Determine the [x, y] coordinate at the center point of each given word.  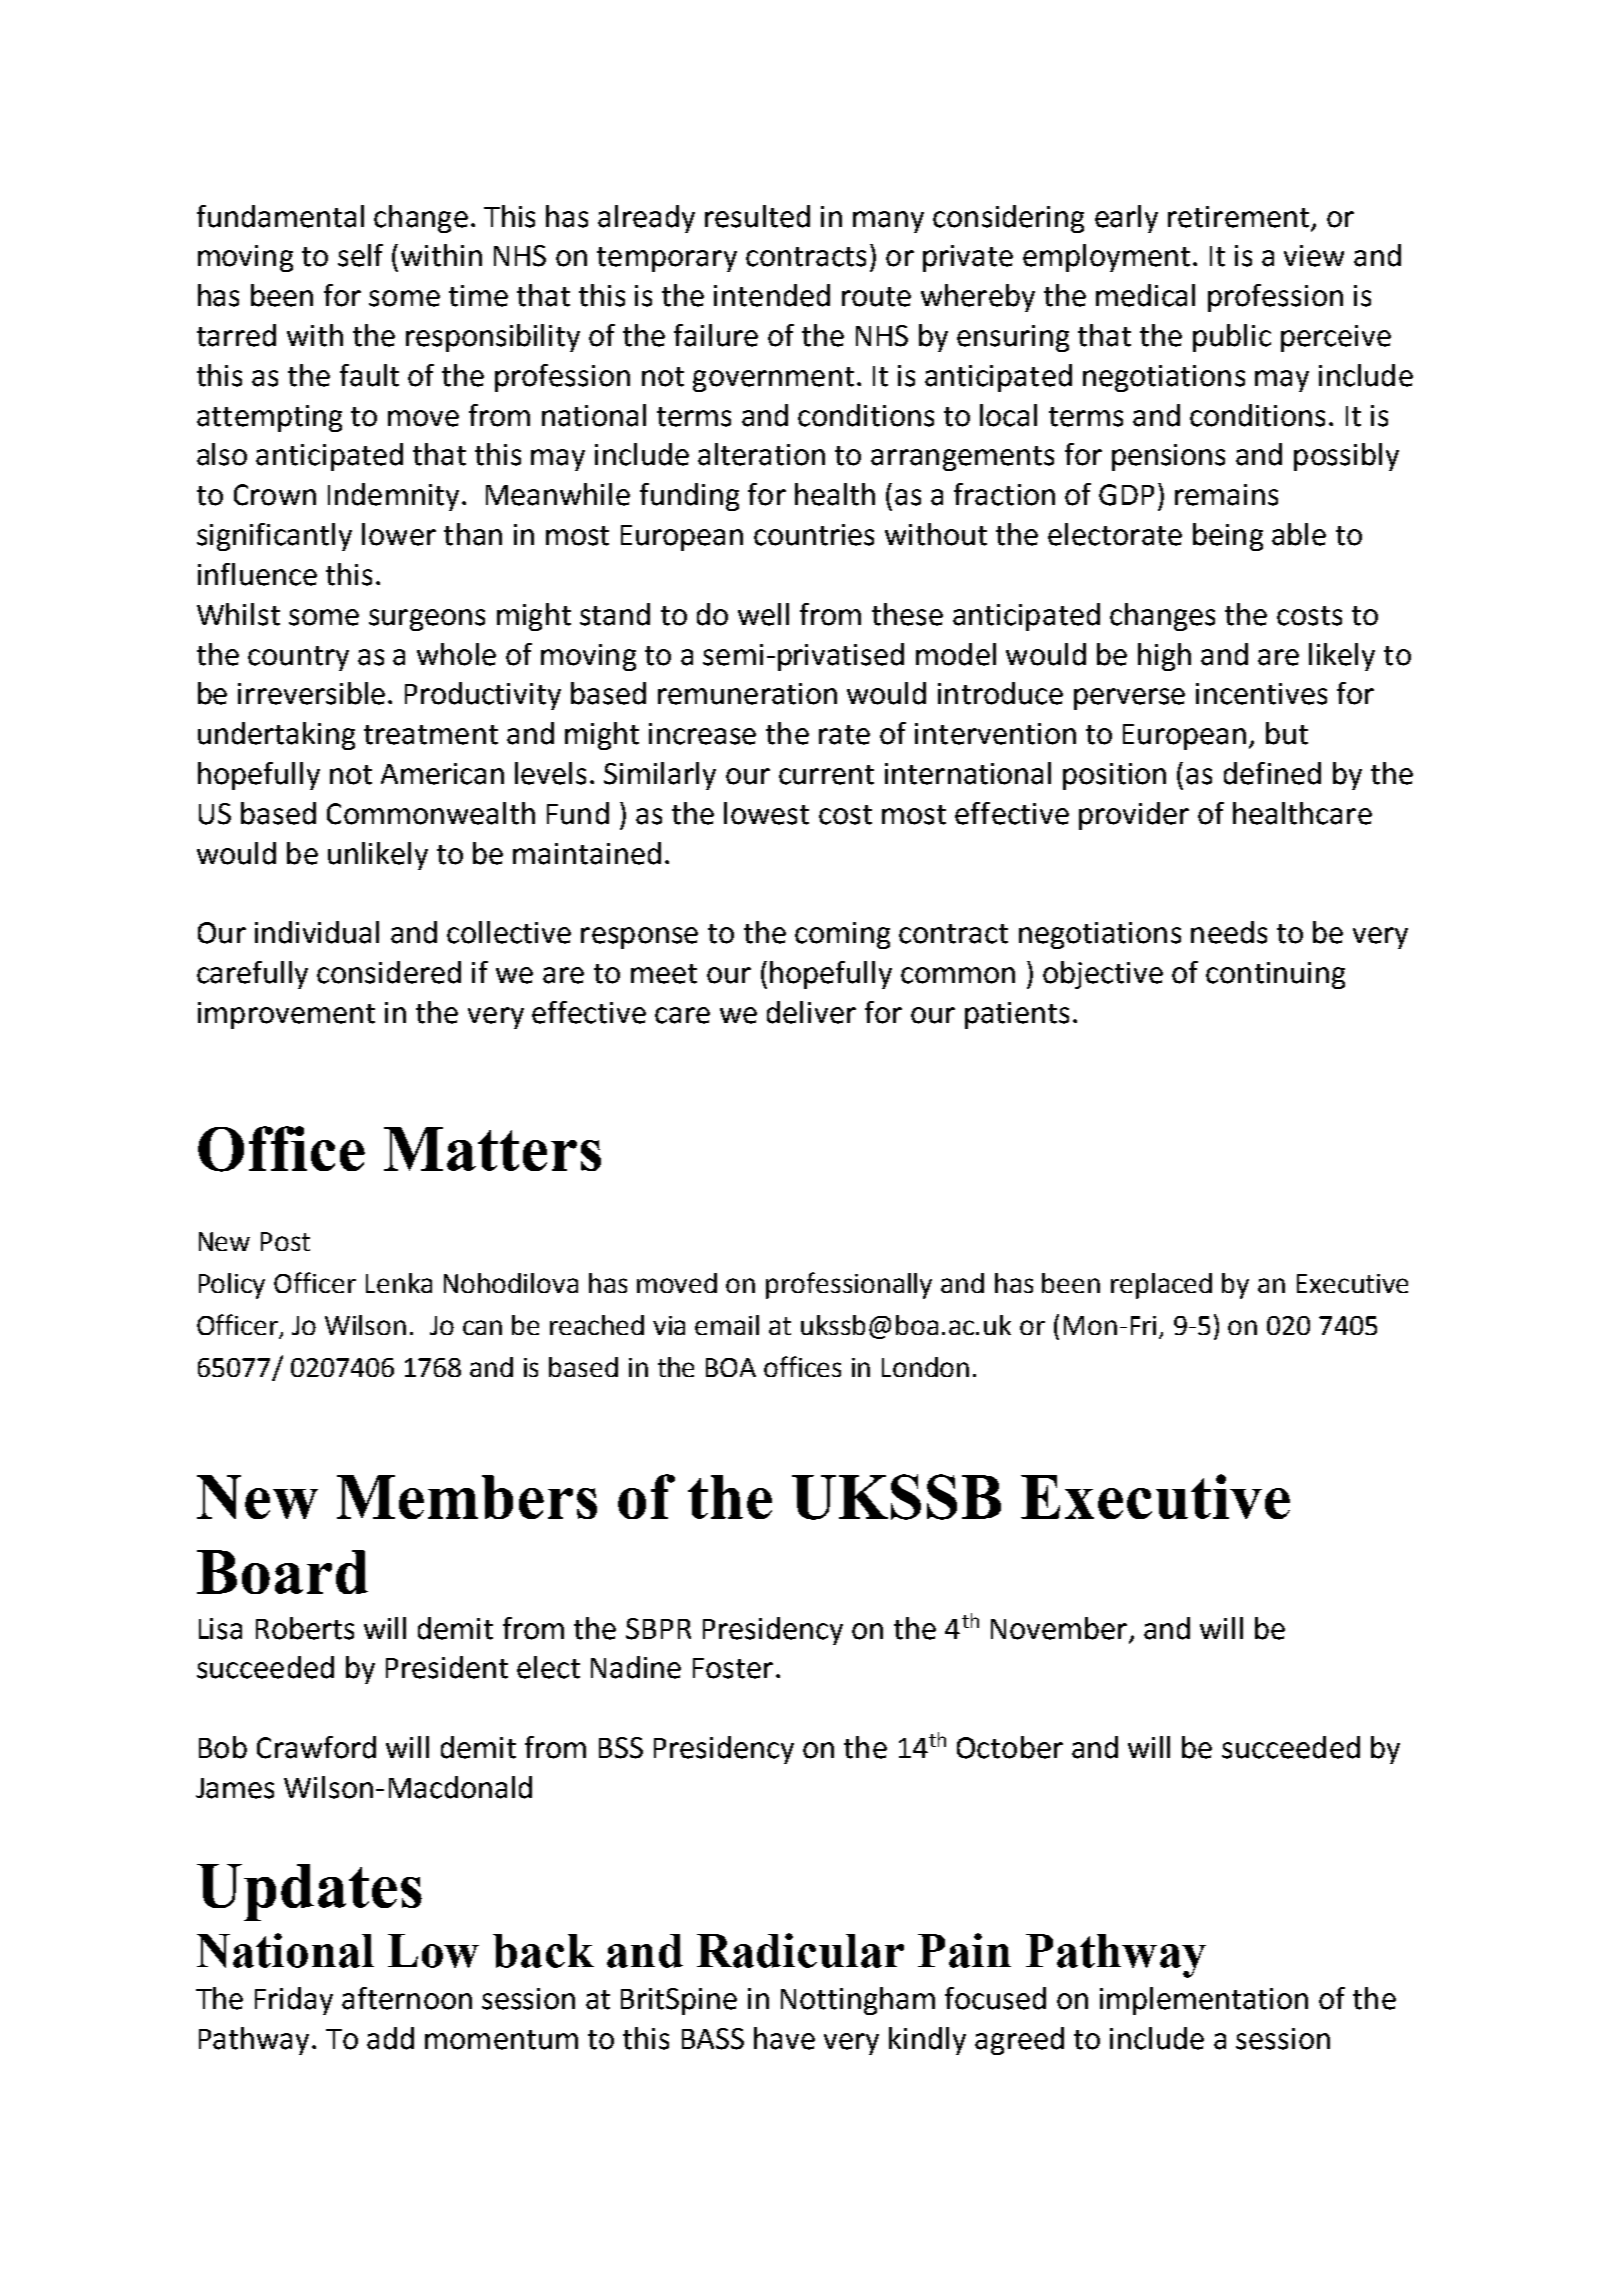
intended [772, 295]
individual [317, 932]
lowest [766, 813]
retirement [1238, 217]
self [360, 255]
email [727, 1325]
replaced [1161, 1286]
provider [1134, 816]
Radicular [800, 1950]
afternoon [407, 1998]
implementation [1204, 2001]
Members [467, 1497]
